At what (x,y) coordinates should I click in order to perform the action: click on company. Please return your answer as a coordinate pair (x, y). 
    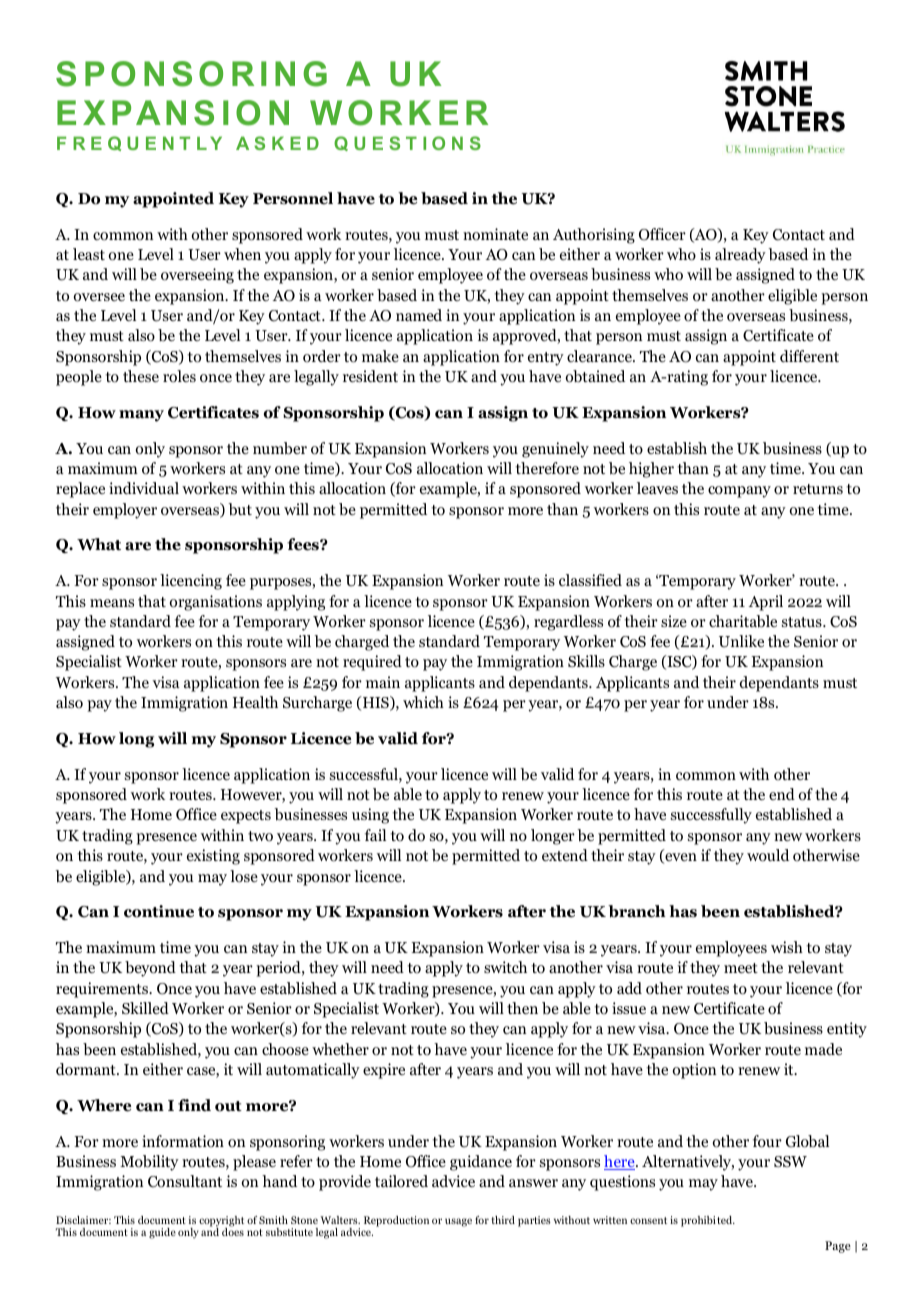
    Looking at the image, I should click on (739, 492).
